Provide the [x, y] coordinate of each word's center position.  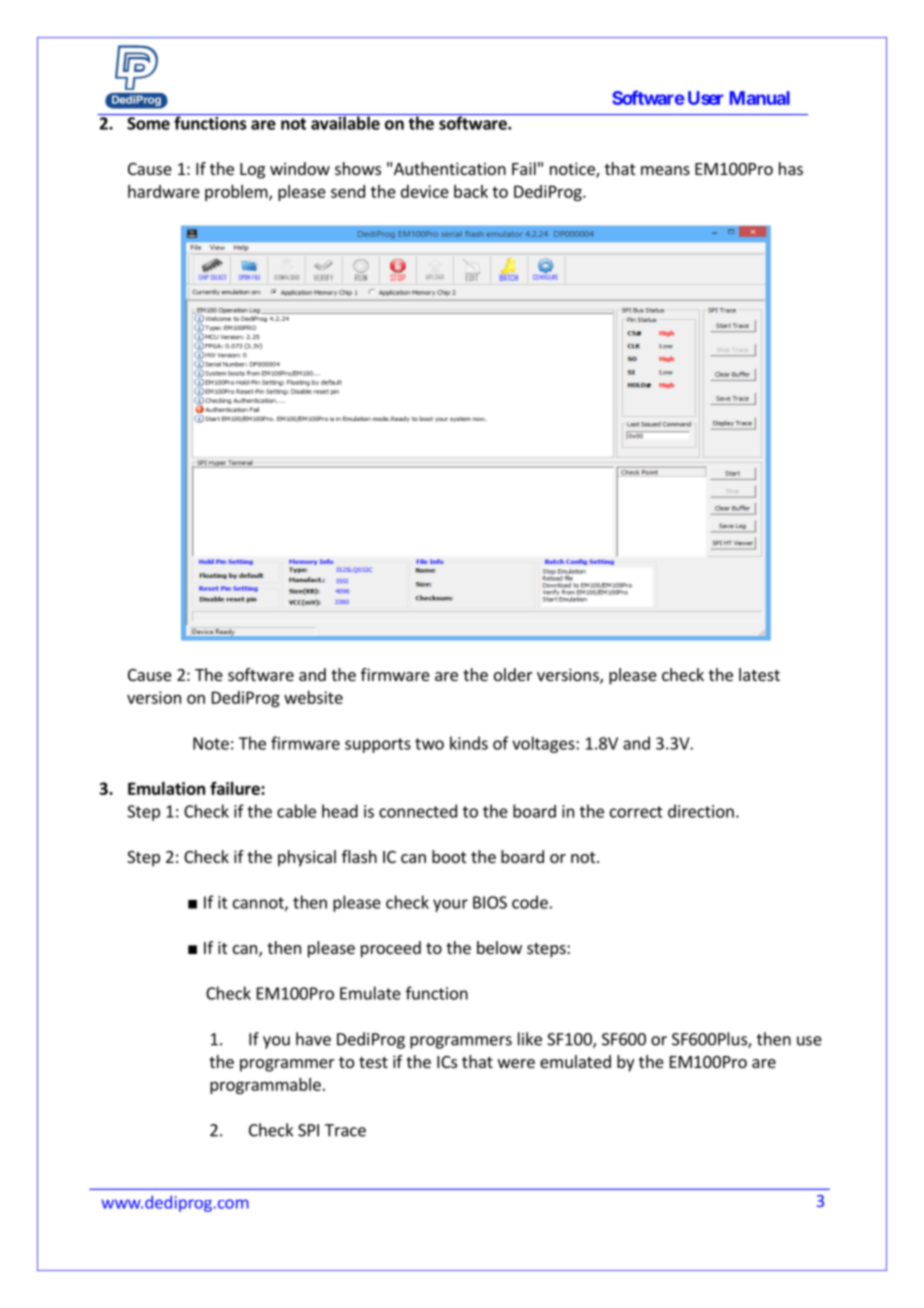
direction [701, 811]
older [513, 674]
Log [252, 171]
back [471, 191]
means [665, 170]
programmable [265, 1086]
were [516, 1063]
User [705, 98]
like [530, 1039]
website [313, 697]
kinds [469, 743]
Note [211, 743]
